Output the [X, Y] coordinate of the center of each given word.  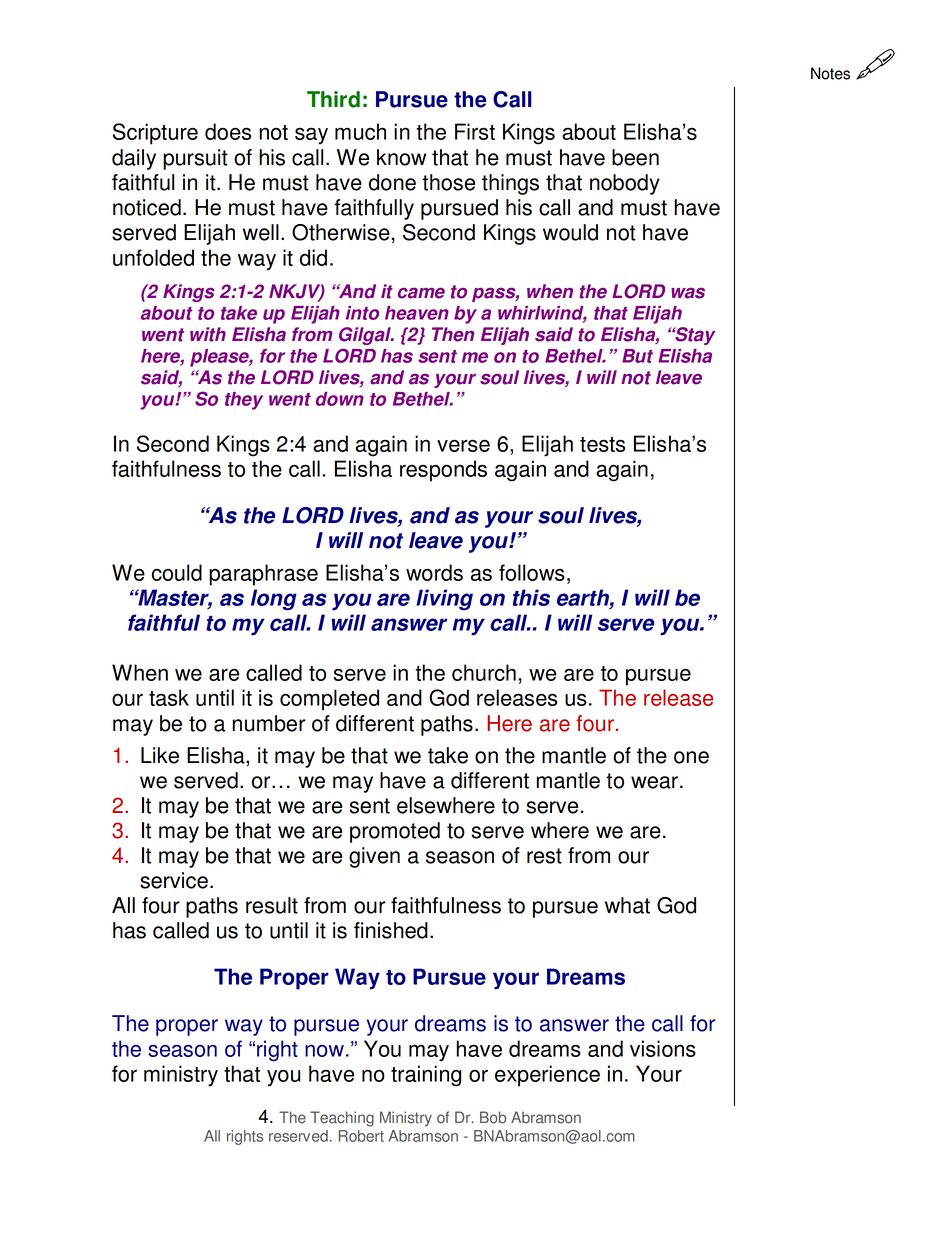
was [688, 293]
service [174, 880]
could [176, 572]
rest [544, 856]
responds [443, 471]
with [208, 334]
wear [654, 782]
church [484, 672]
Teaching [342, 1119]
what [627, 905]
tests [602, 444]
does [228, 131]
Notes [830, 73]
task [169, 697]
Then [453, 334]
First [475, 131]
